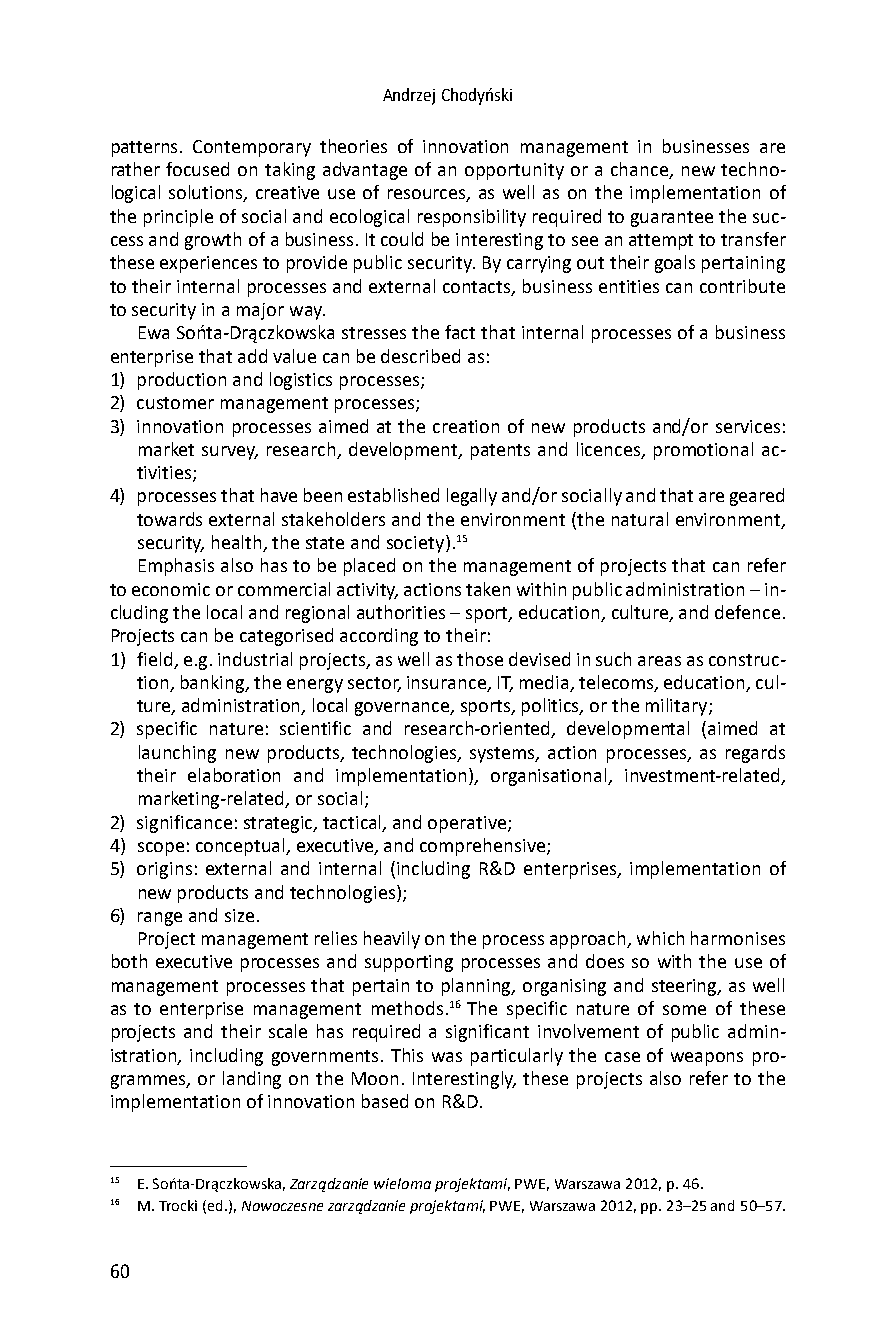 This screenshot has height=1321, width=896. Describe the element at coordinates (169, 519) in the screenshot. I see `towards` at that location.
